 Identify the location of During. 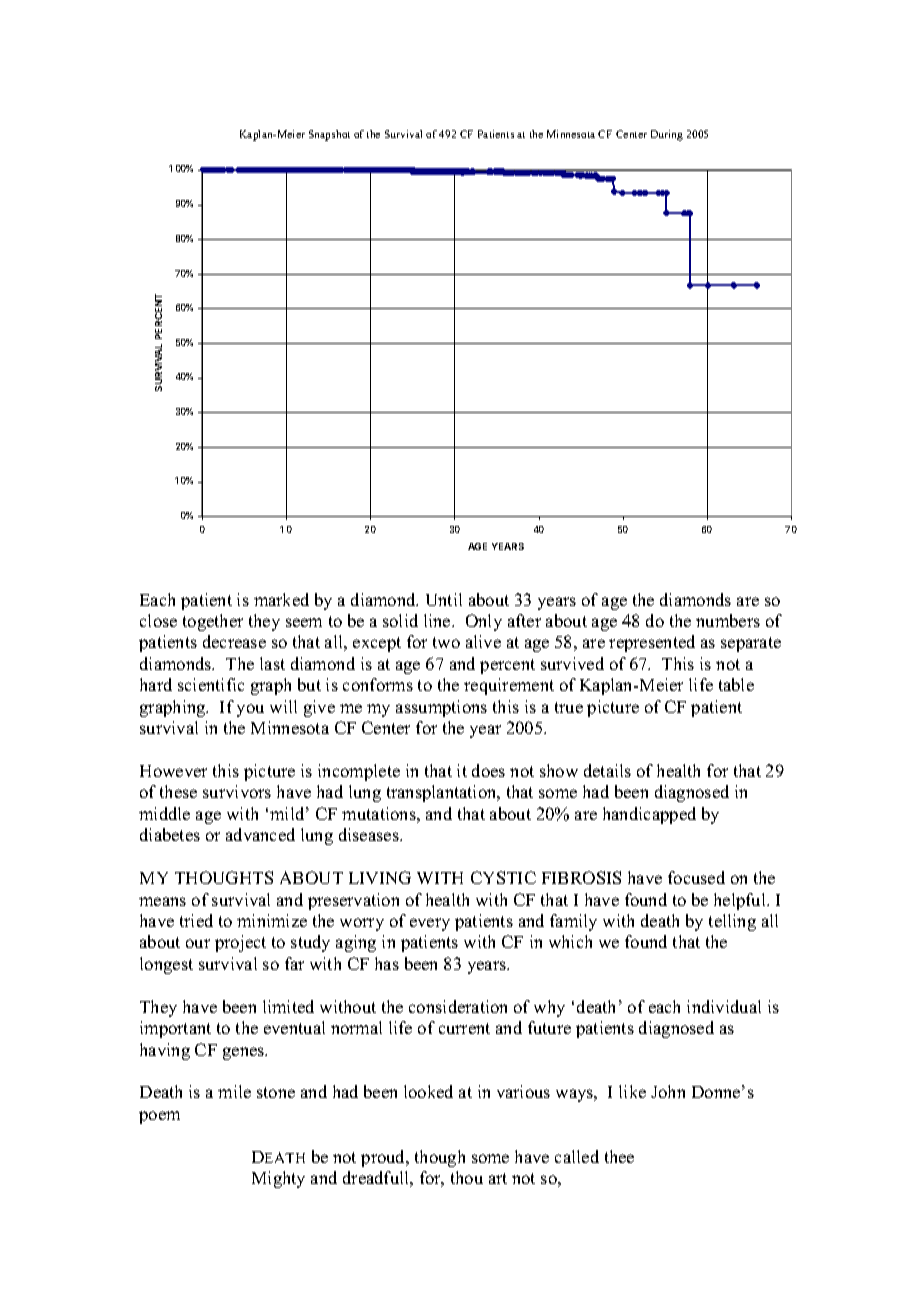
(667, 135).
